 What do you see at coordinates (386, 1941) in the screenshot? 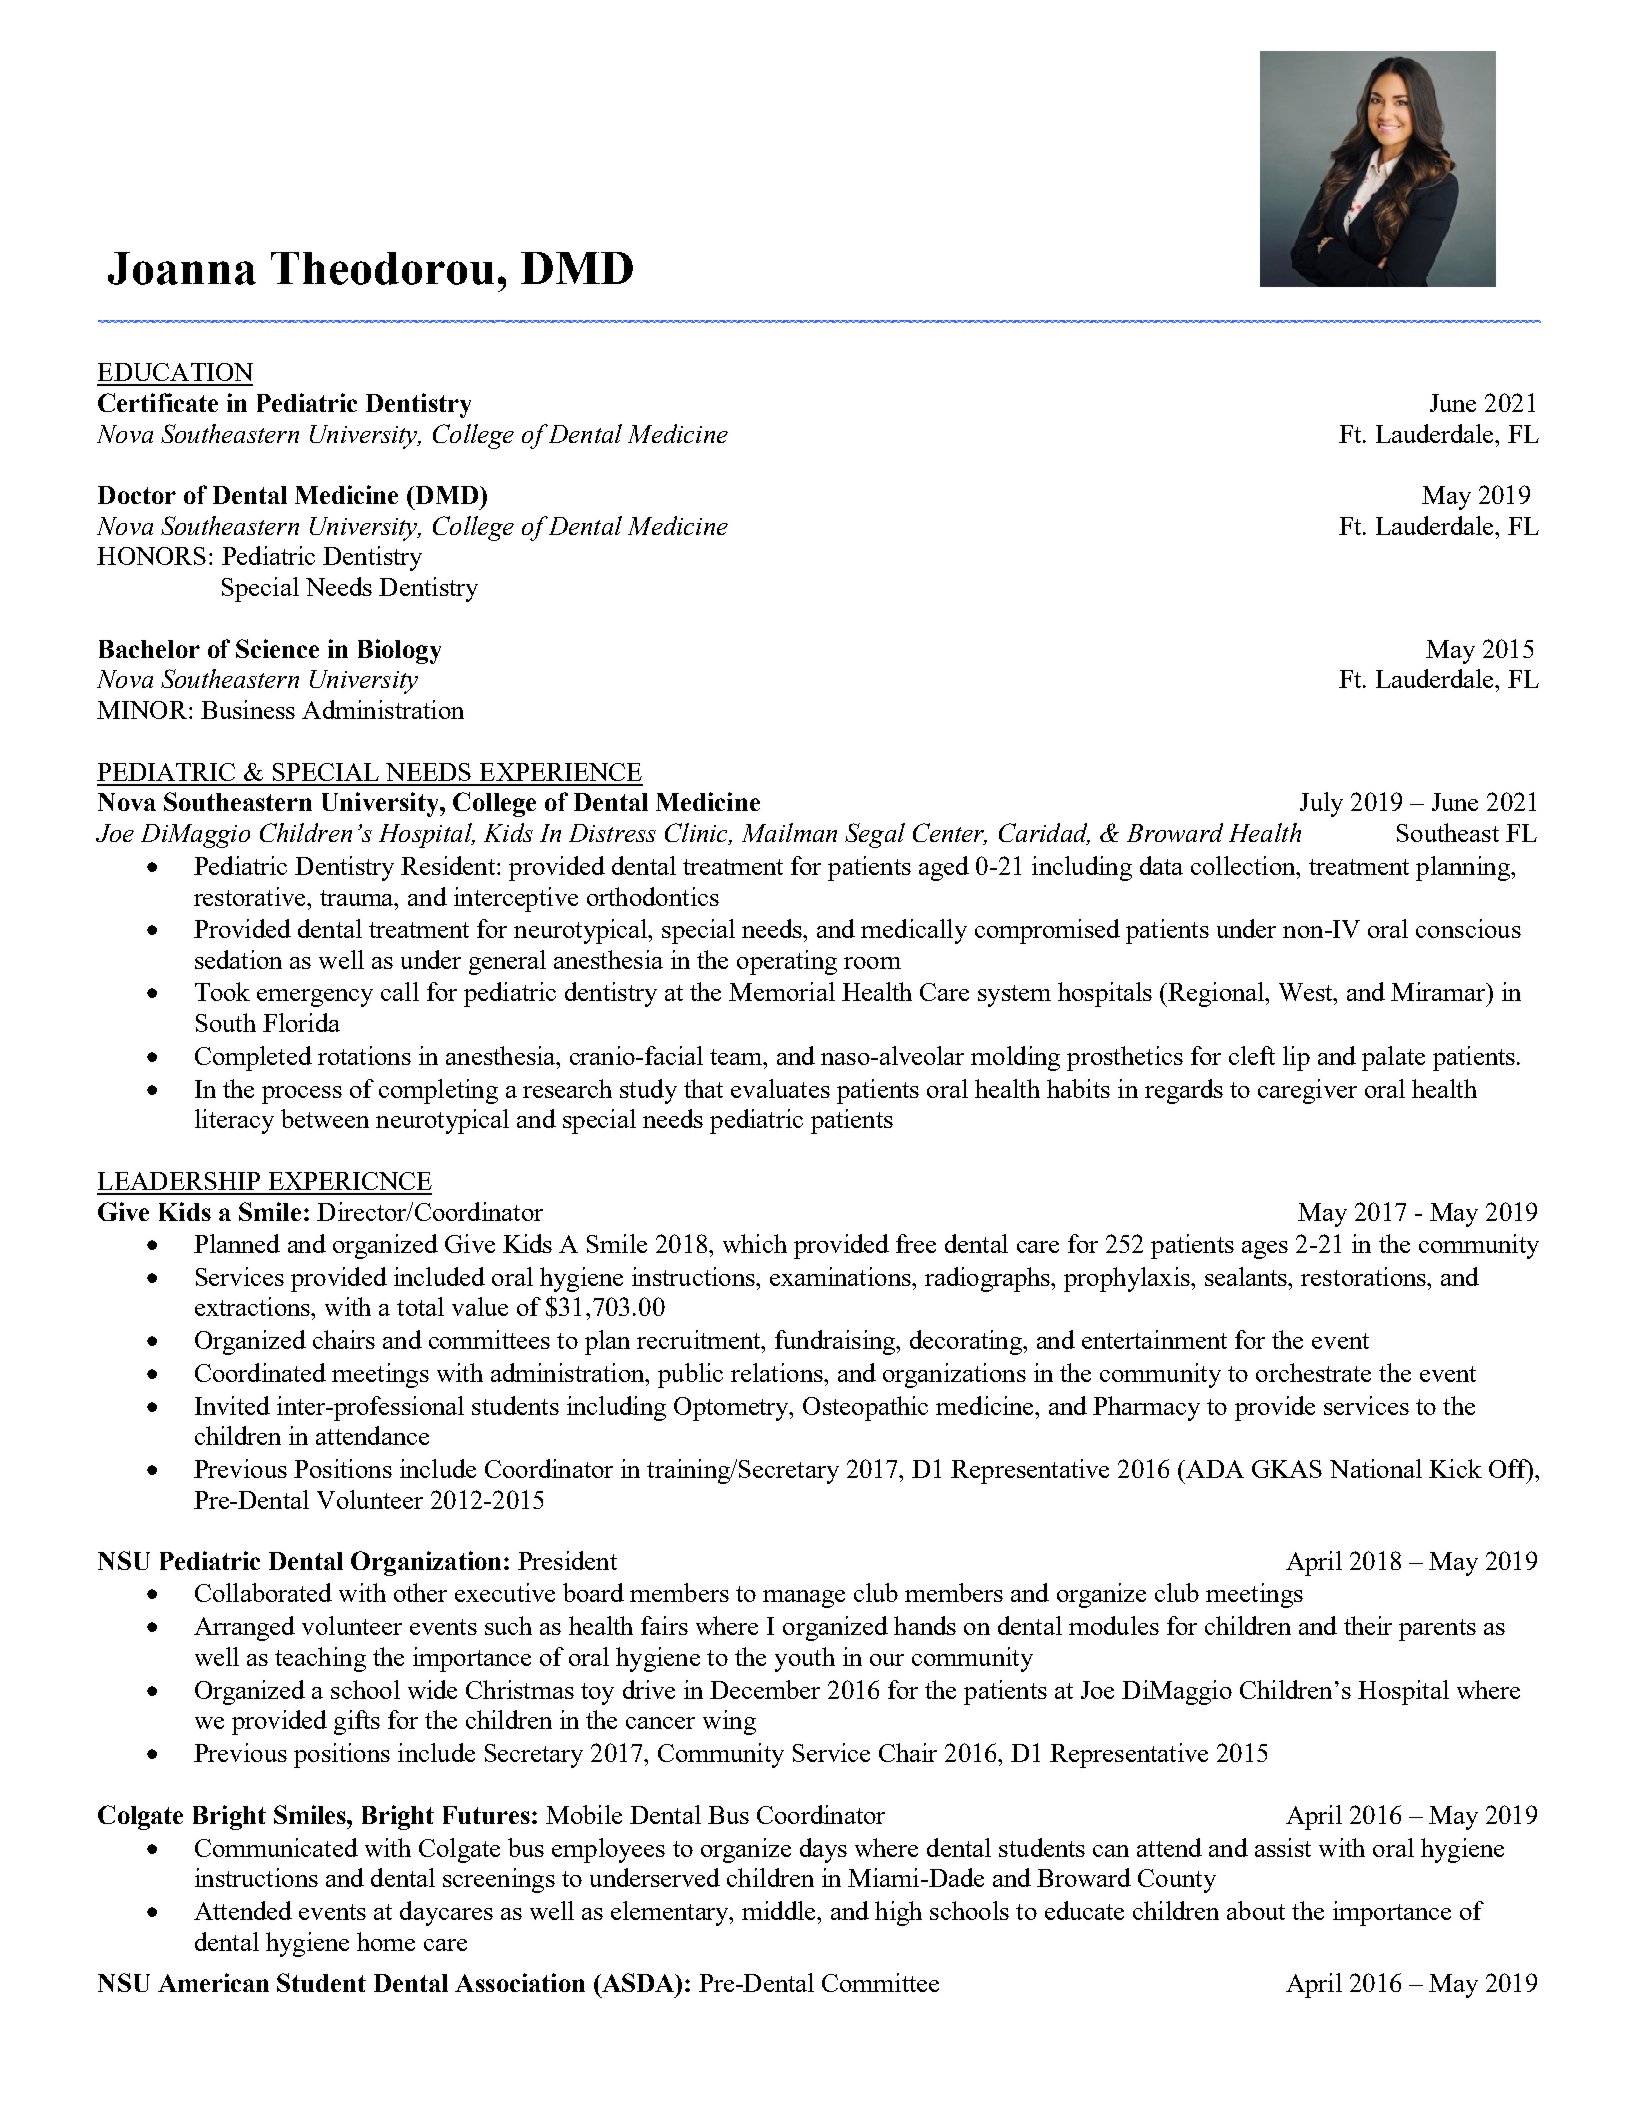
I see `home` at bounding box center [386, 1941].
